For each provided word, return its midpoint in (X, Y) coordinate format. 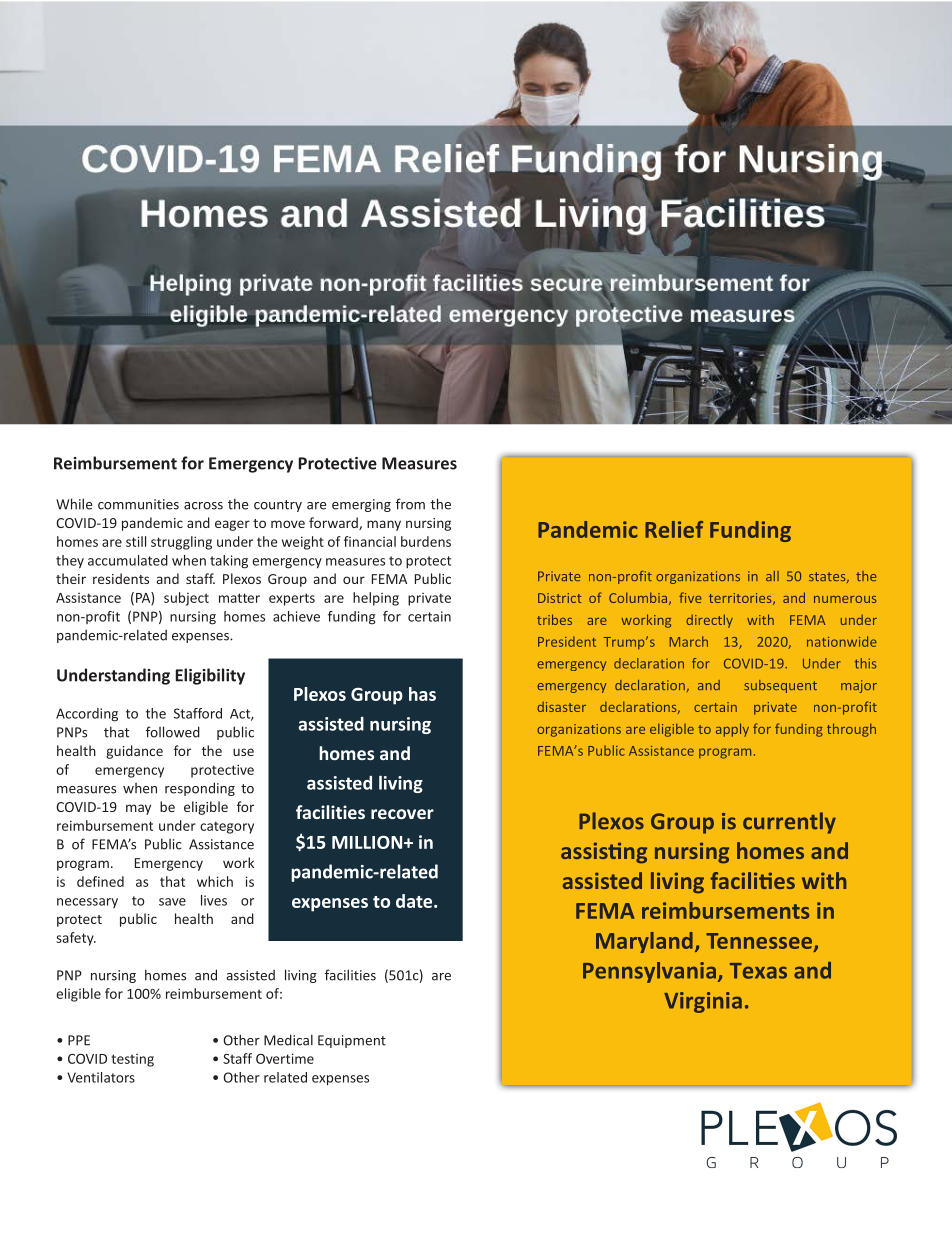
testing (132, 1060)
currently (789, 823)
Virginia (703, 1002)
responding (200, 789)
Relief (674, 529)
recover (402, 814)
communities (138, 504)
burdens (426, 541)
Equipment (352, 1041)
